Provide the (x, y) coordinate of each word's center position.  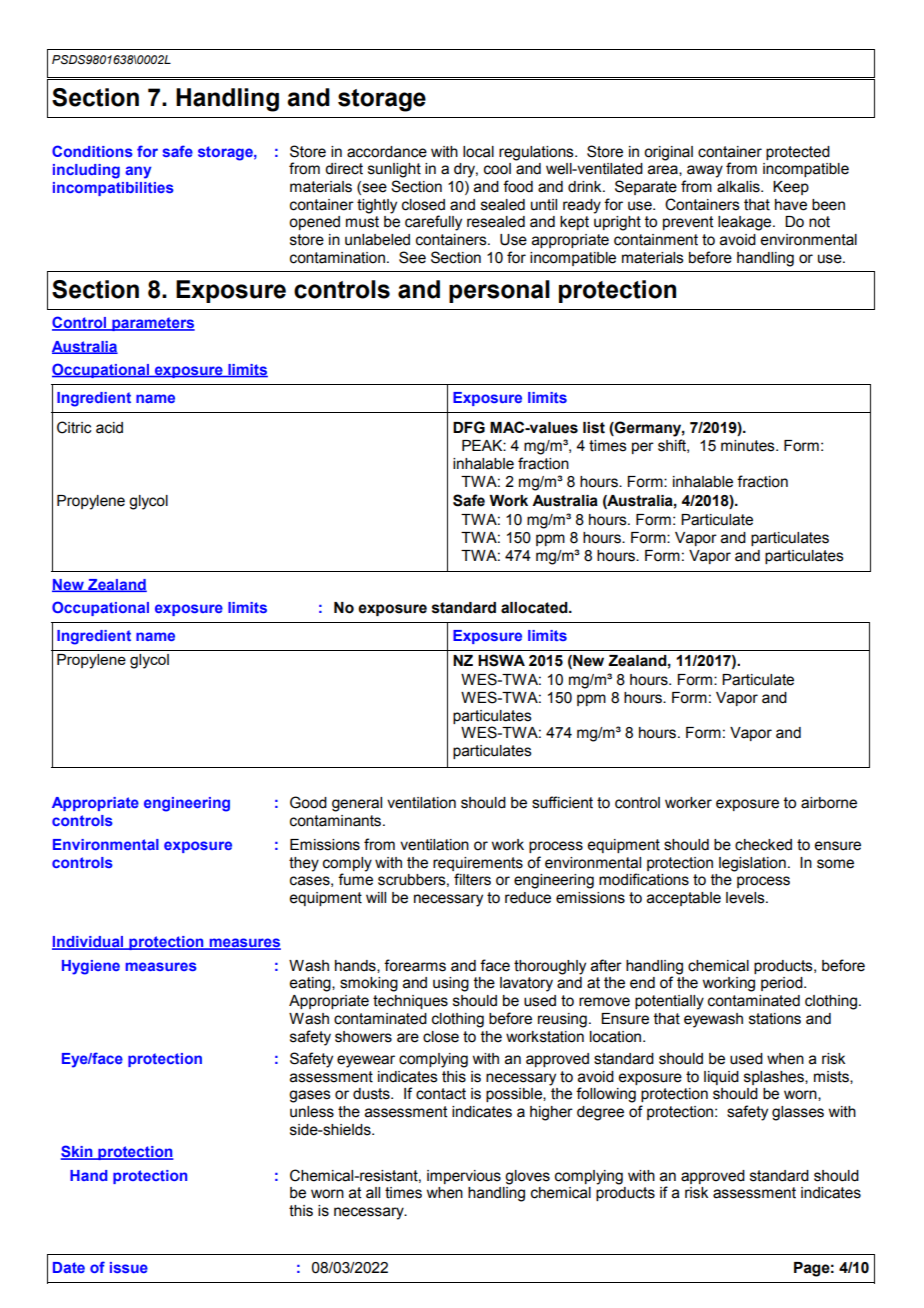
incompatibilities (113, 189)
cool (497, 169)
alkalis (739, 187)
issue (129, 1267)
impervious (464, 1177)
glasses (798, 1113)
